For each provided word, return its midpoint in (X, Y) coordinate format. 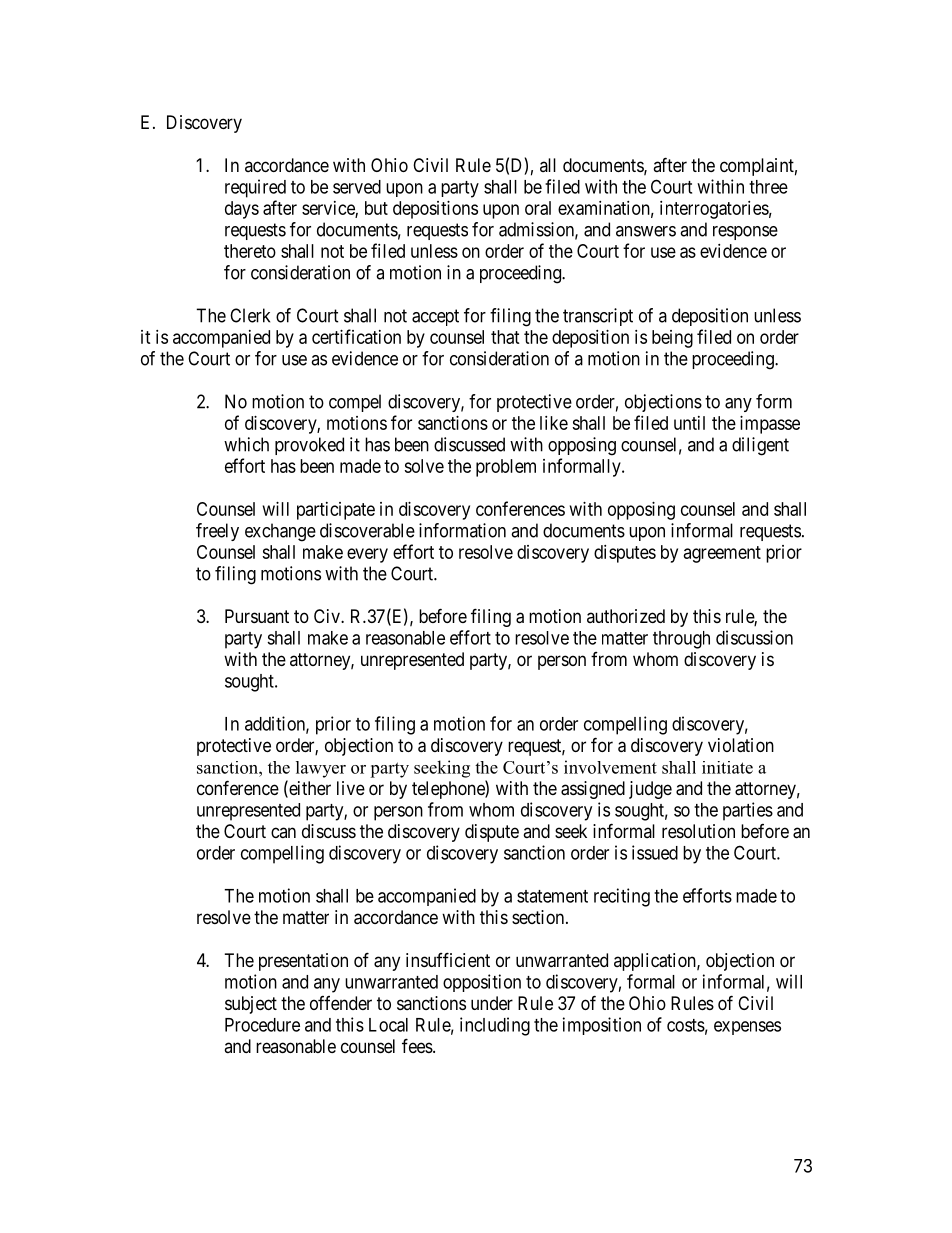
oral (538, 208)
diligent (760, 446)
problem (506, 468)
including (495, 1026)
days (242, 210)
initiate (727, 767)
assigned (593, 790)
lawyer (321, 769)
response (745, 233)
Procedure (262, 1025)
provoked (309, 446)
